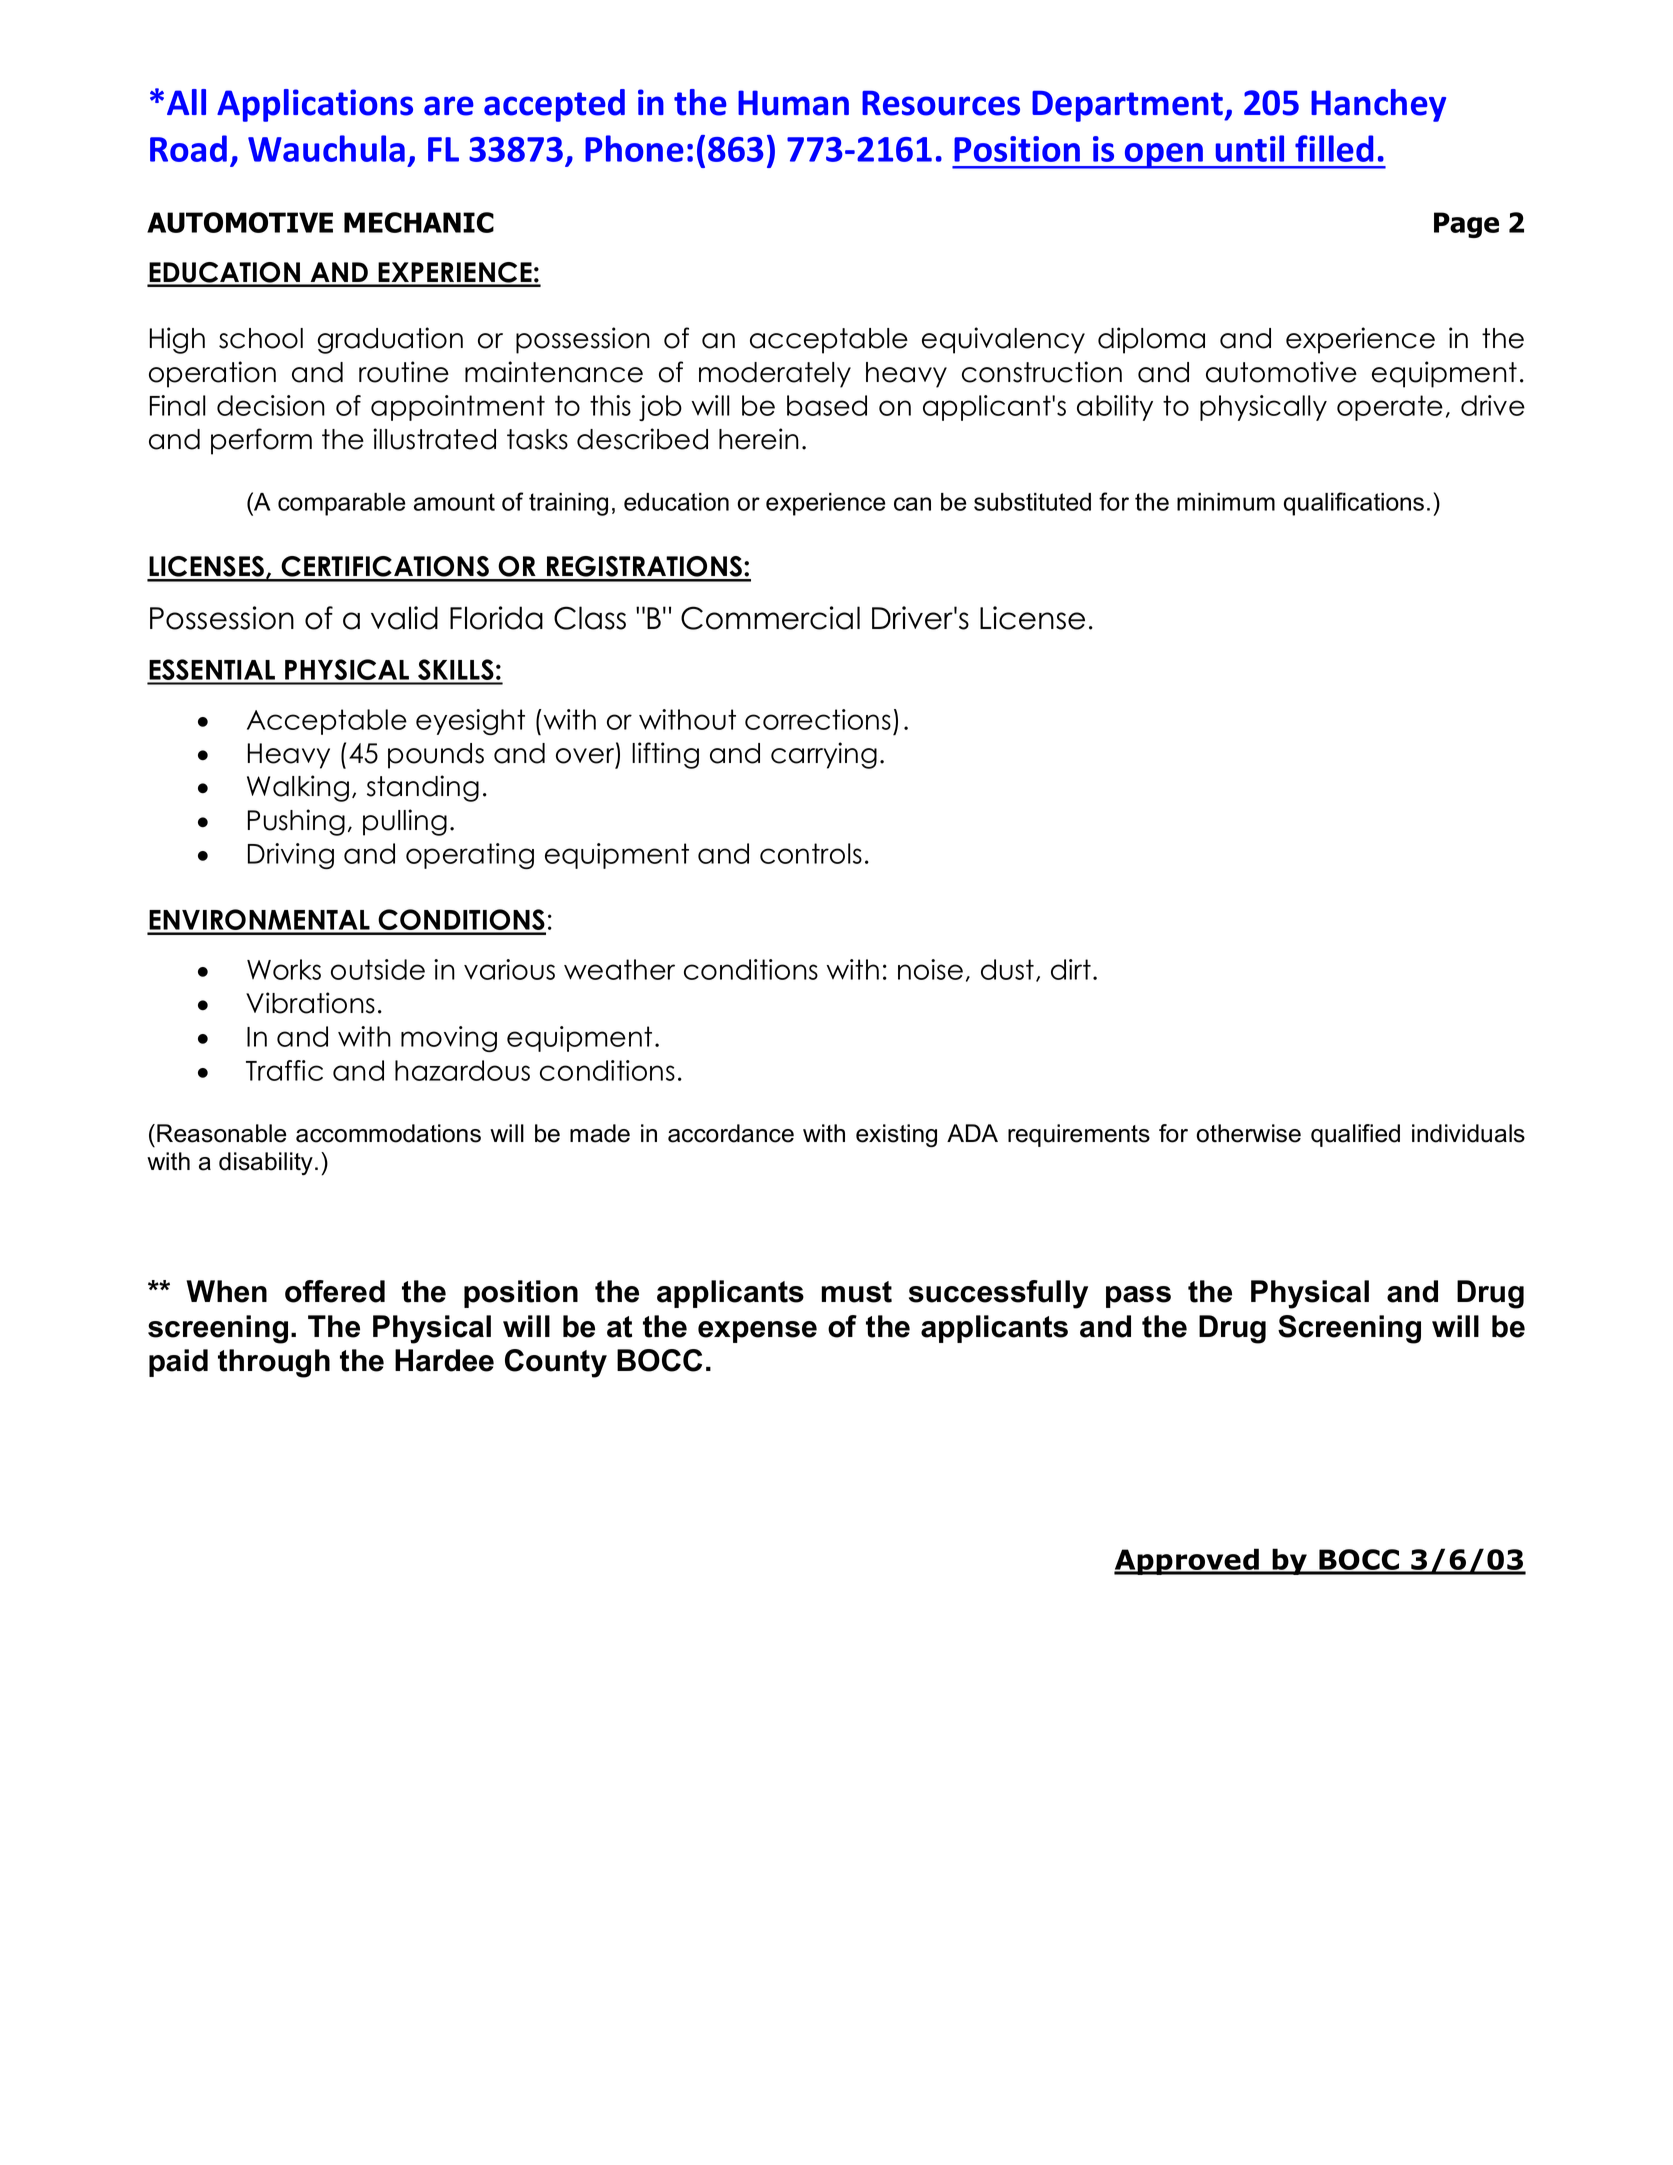 The height and width of the page is (2165, 1673). Describe the element at coordinates (1354, 504) in the page. I see `qualifications` at that location.
